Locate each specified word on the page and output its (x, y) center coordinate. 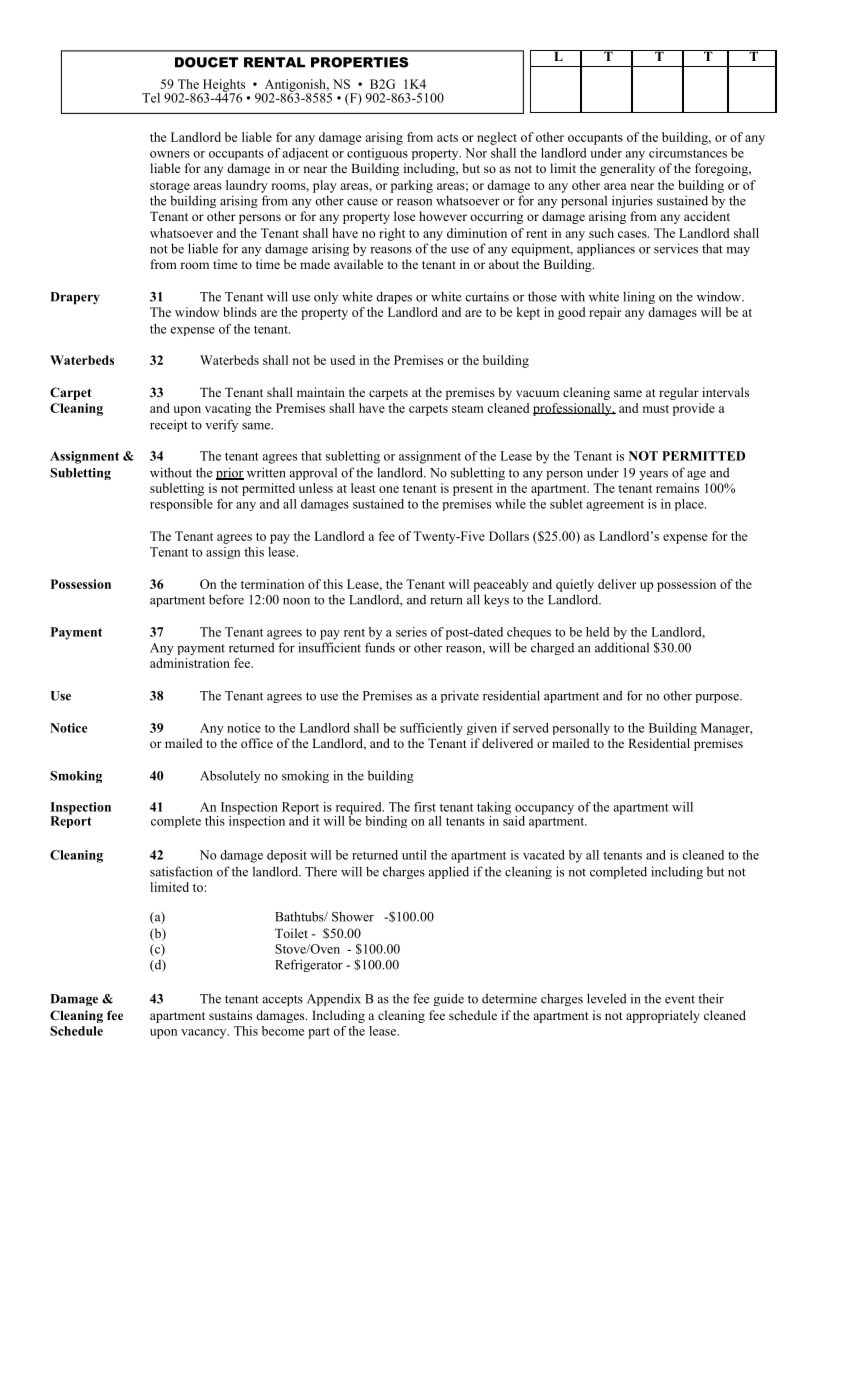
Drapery (75, 298)
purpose (718, 698)
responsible (181, 505)
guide (449, 999)
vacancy (205, 1034)
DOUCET (206, 62)
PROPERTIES (359, 62)
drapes (394, 297)
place (690, 505)
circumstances (688, 153)
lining (639, 297)
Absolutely (230, 776)
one (389, 489)
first (425, 807)
